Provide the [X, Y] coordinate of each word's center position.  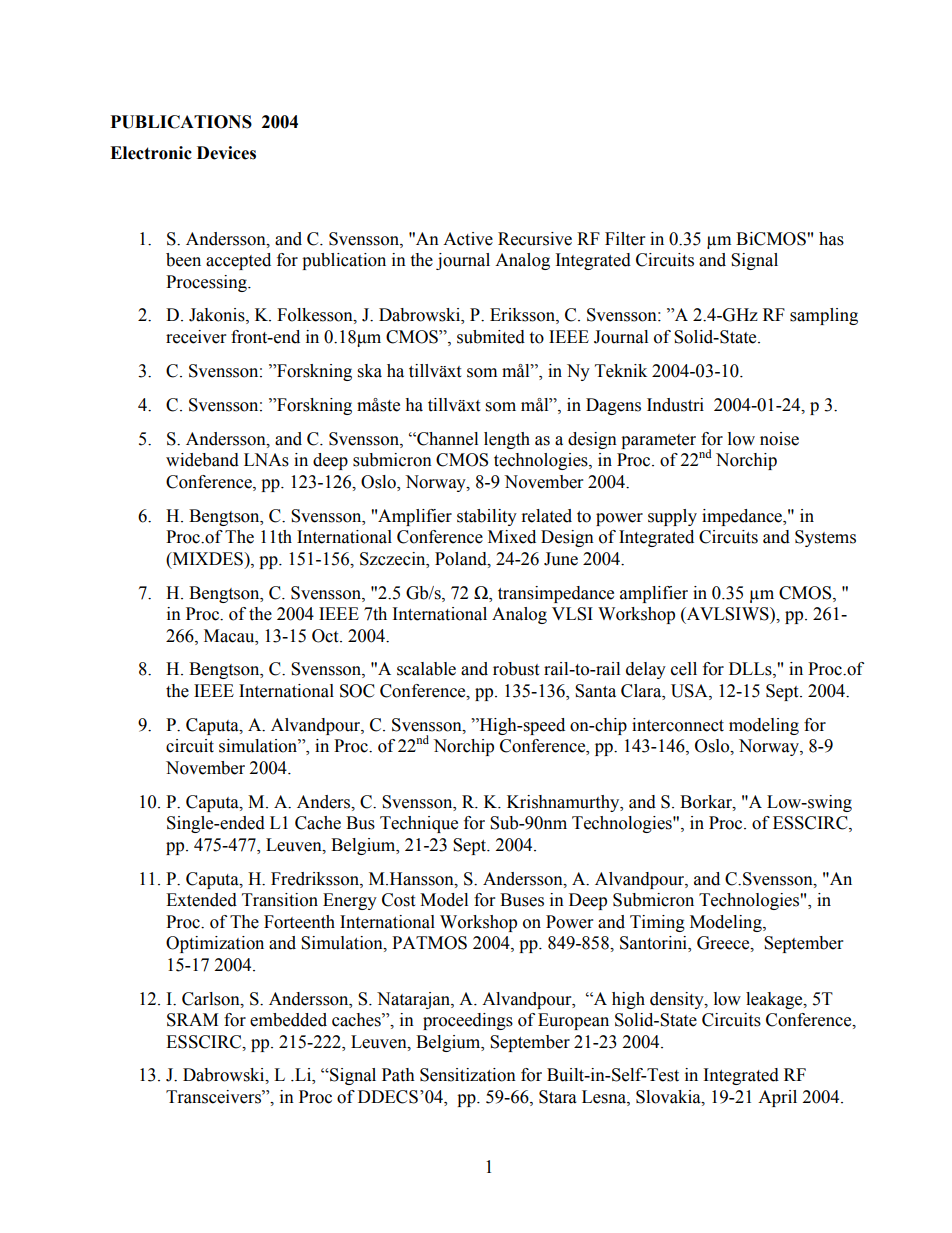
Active [468, 239]
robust [516, 669]
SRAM [192, 1020]
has [831, 239]
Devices [226, 153]
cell [684, 669]
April [777, 1098]
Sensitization [468, 1075]
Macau [230, 636]
